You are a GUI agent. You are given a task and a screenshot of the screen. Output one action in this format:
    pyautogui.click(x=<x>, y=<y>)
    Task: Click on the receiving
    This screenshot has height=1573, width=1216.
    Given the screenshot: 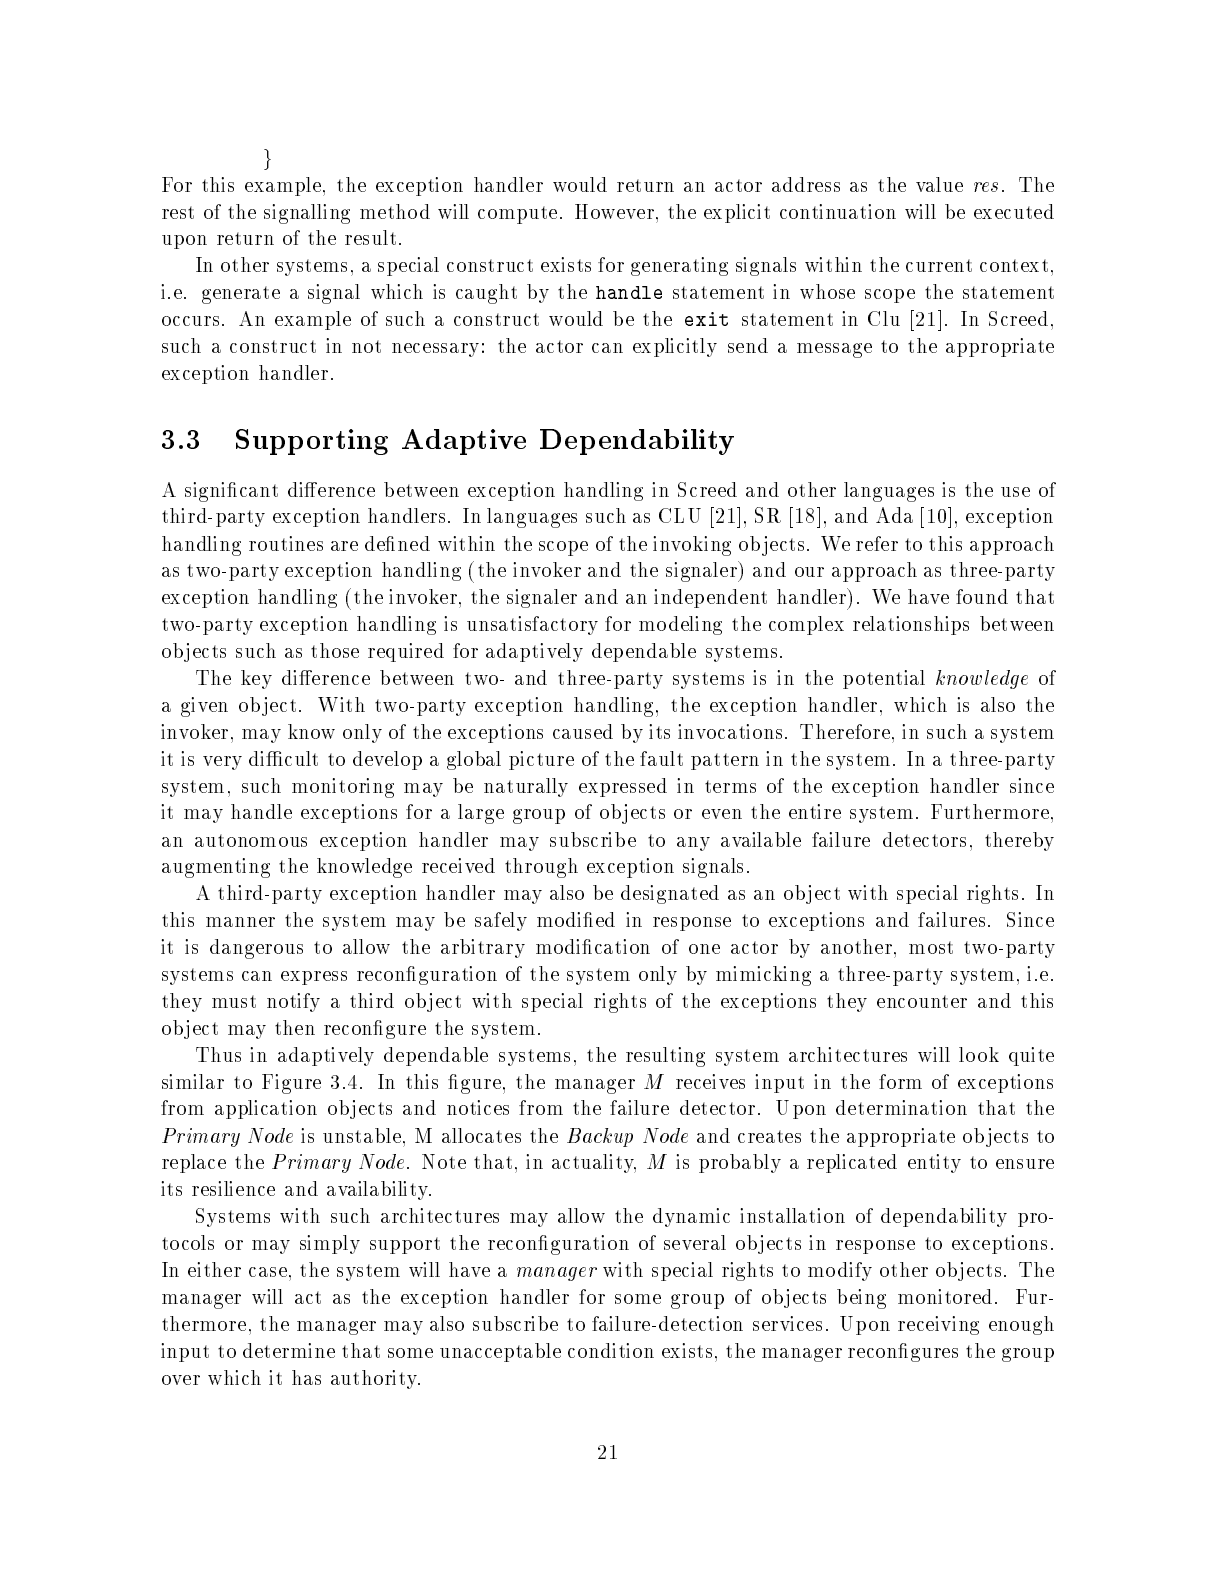 What is the action you would take?
    pyautogui.click(x=938, y=1325)
